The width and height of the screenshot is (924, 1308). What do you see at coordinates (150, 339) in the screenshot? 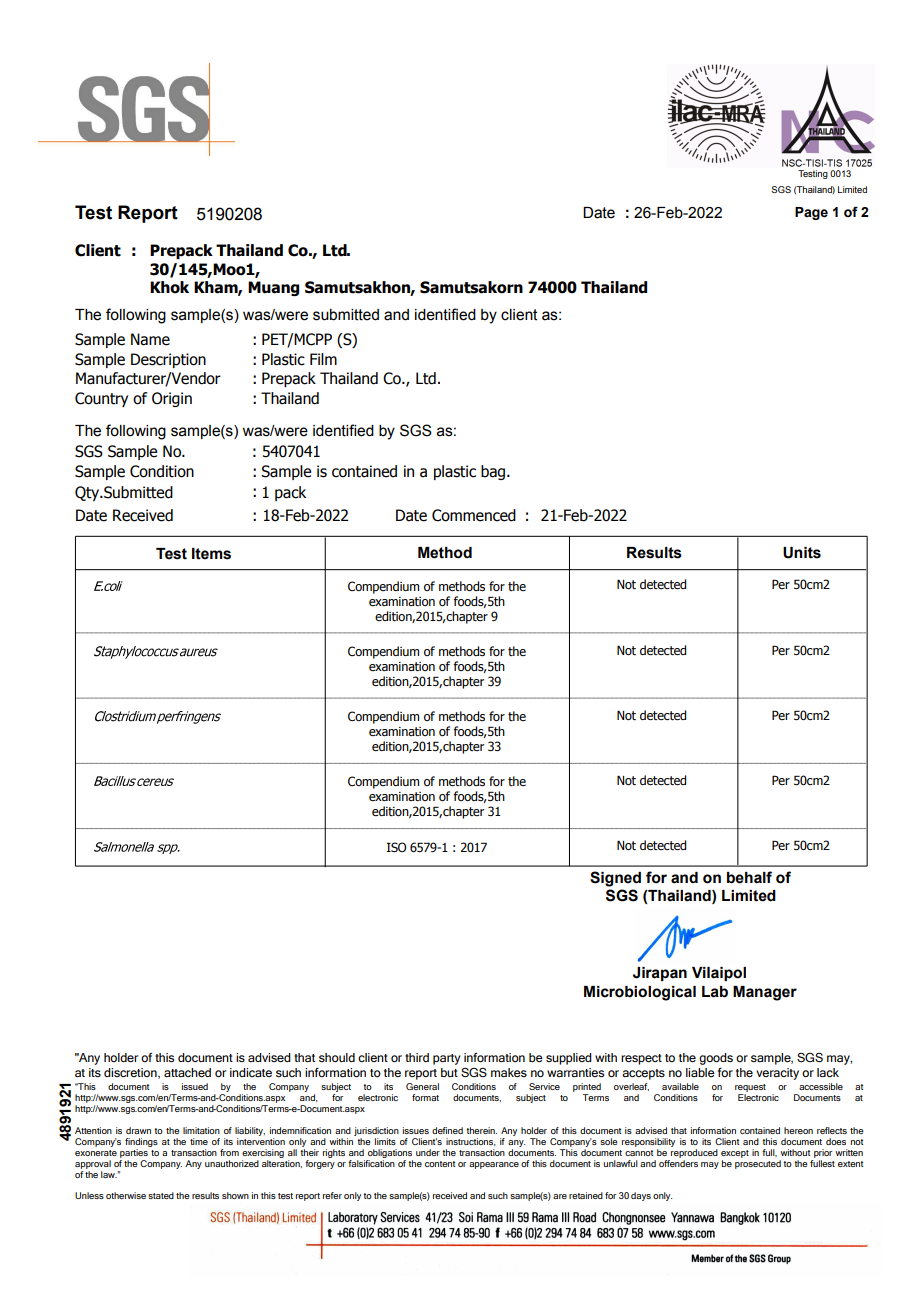
I see `Name` at bounding box center [150, 339].
